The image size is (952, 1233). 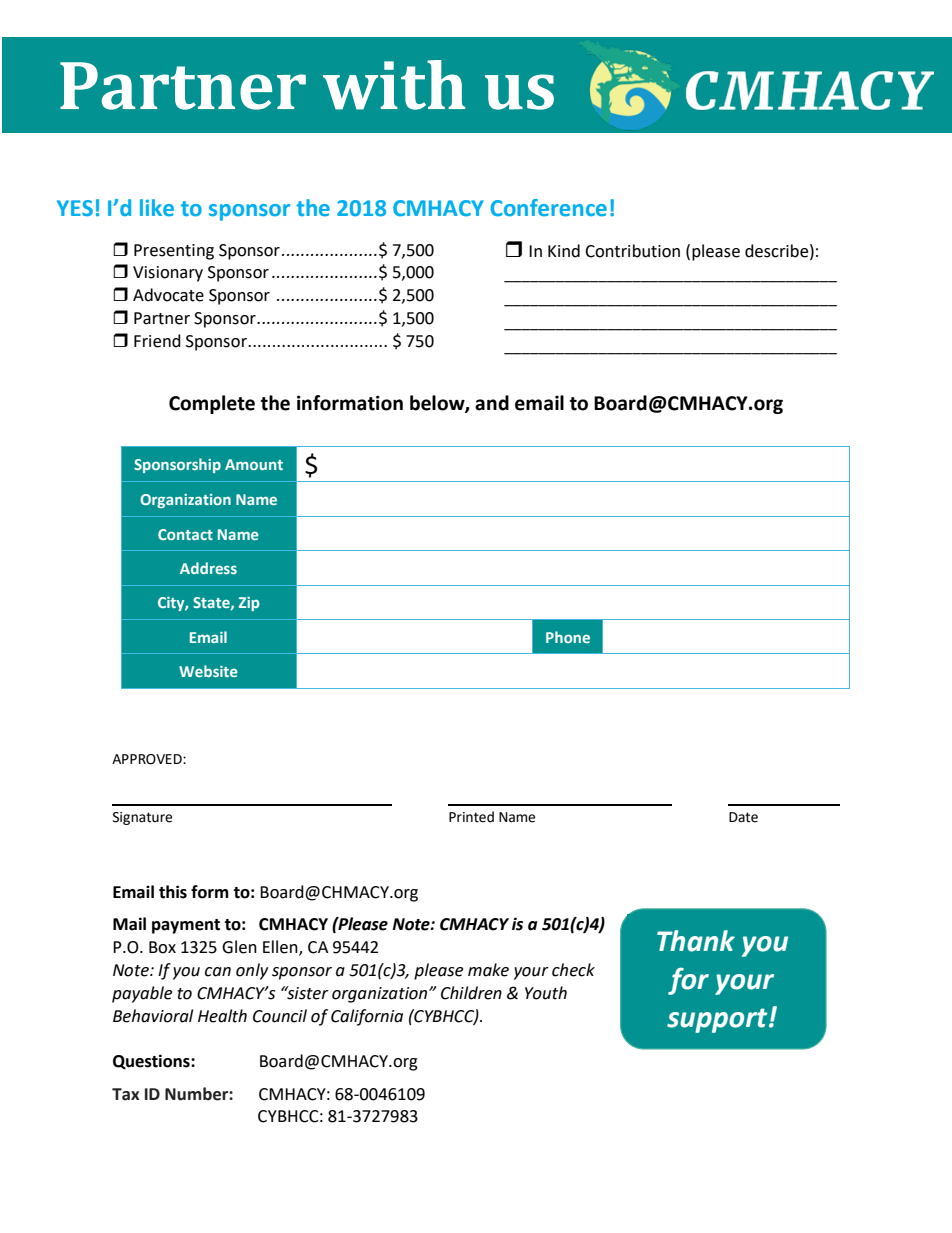 What do you see at coordinates (152, 1062) in the page?
I see `Questions` at bounding box center [152, 1062].
